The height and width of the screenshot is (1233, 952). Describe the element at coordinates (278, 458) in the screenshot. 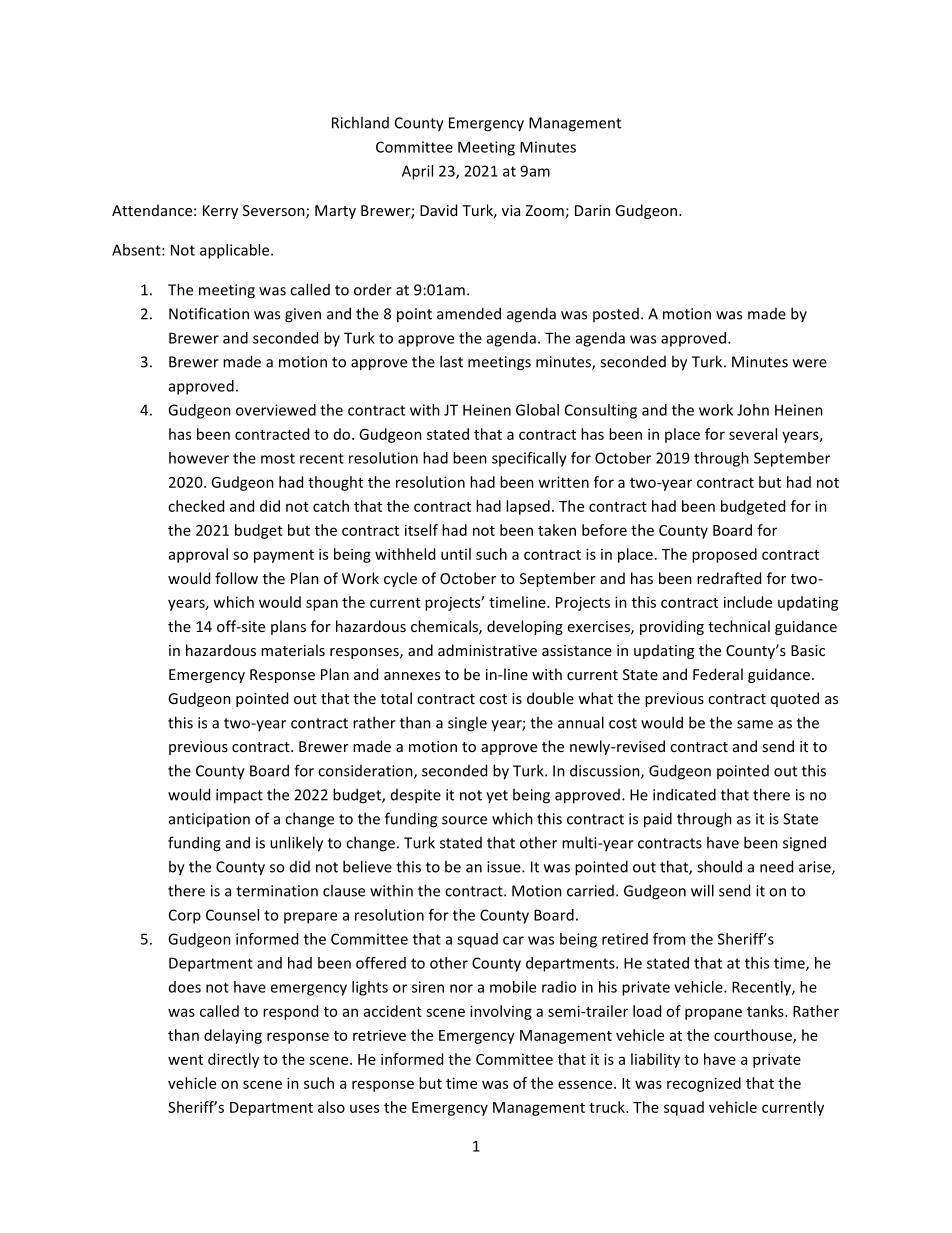

I see `most` at that location.
